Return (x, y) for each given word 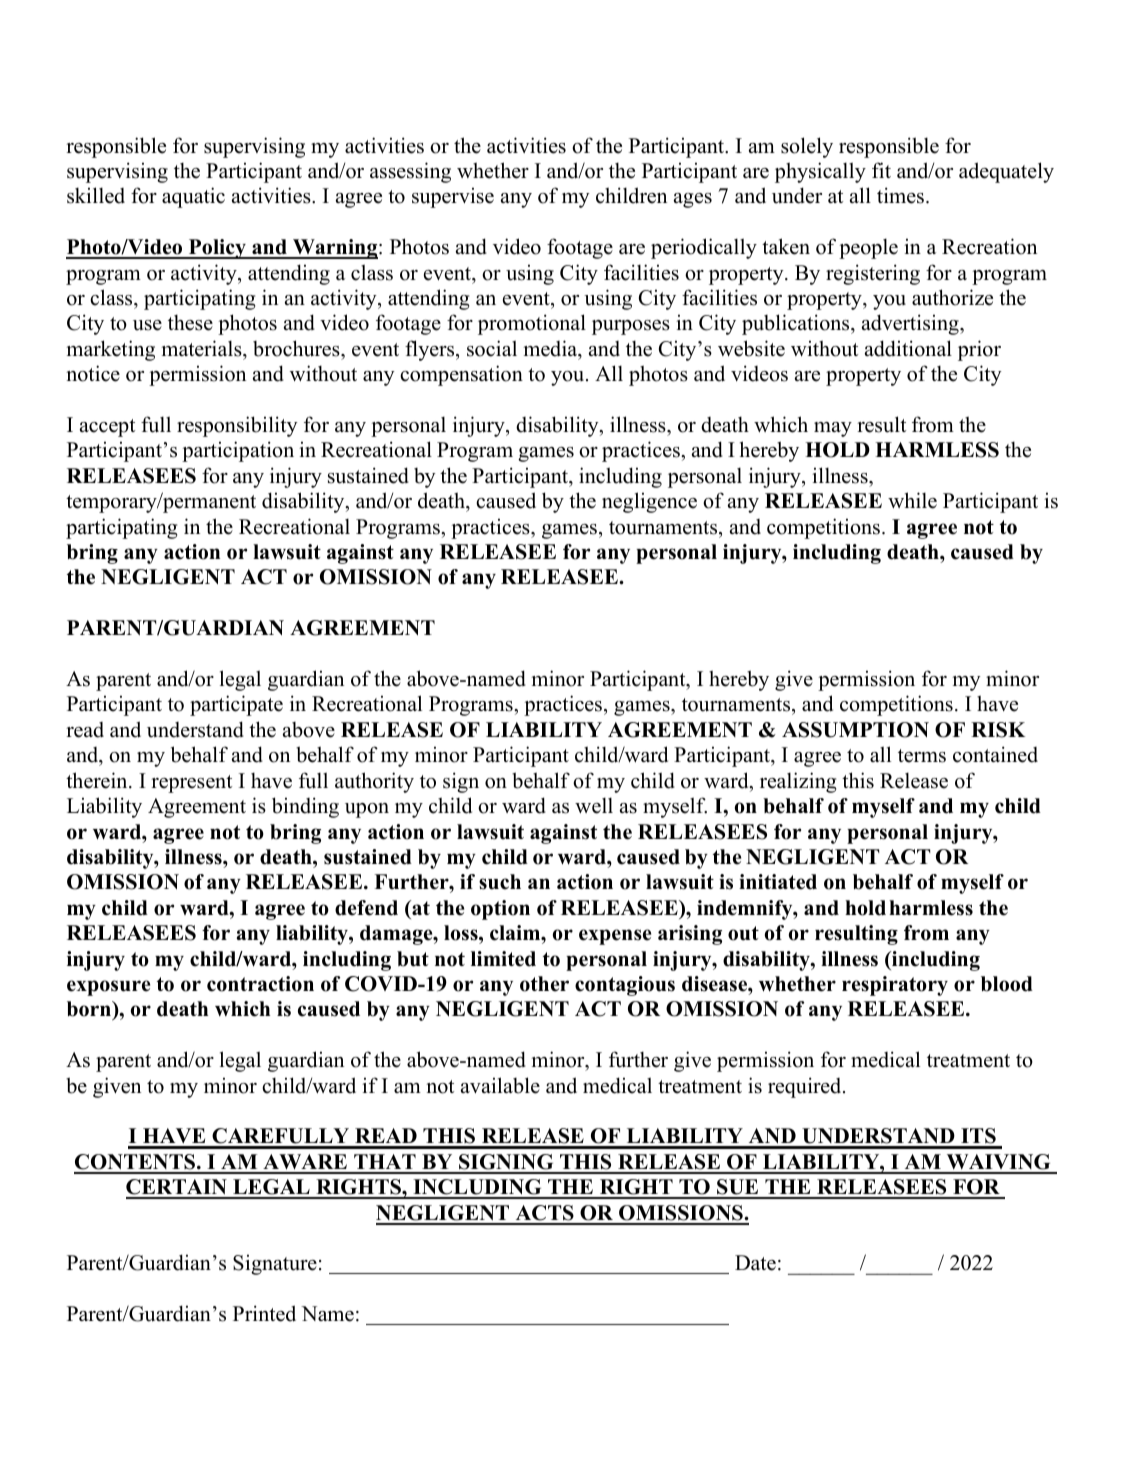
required (806, 1087)
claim (516, 933)
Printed (264, 1313)
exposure (108, 988)
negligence (649, 502)
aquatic (193, 197)
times (900, 195)
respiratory (895, 986)
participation (238, 451)
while (912, 500)
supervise (453, 197)
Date (755, 1263)
